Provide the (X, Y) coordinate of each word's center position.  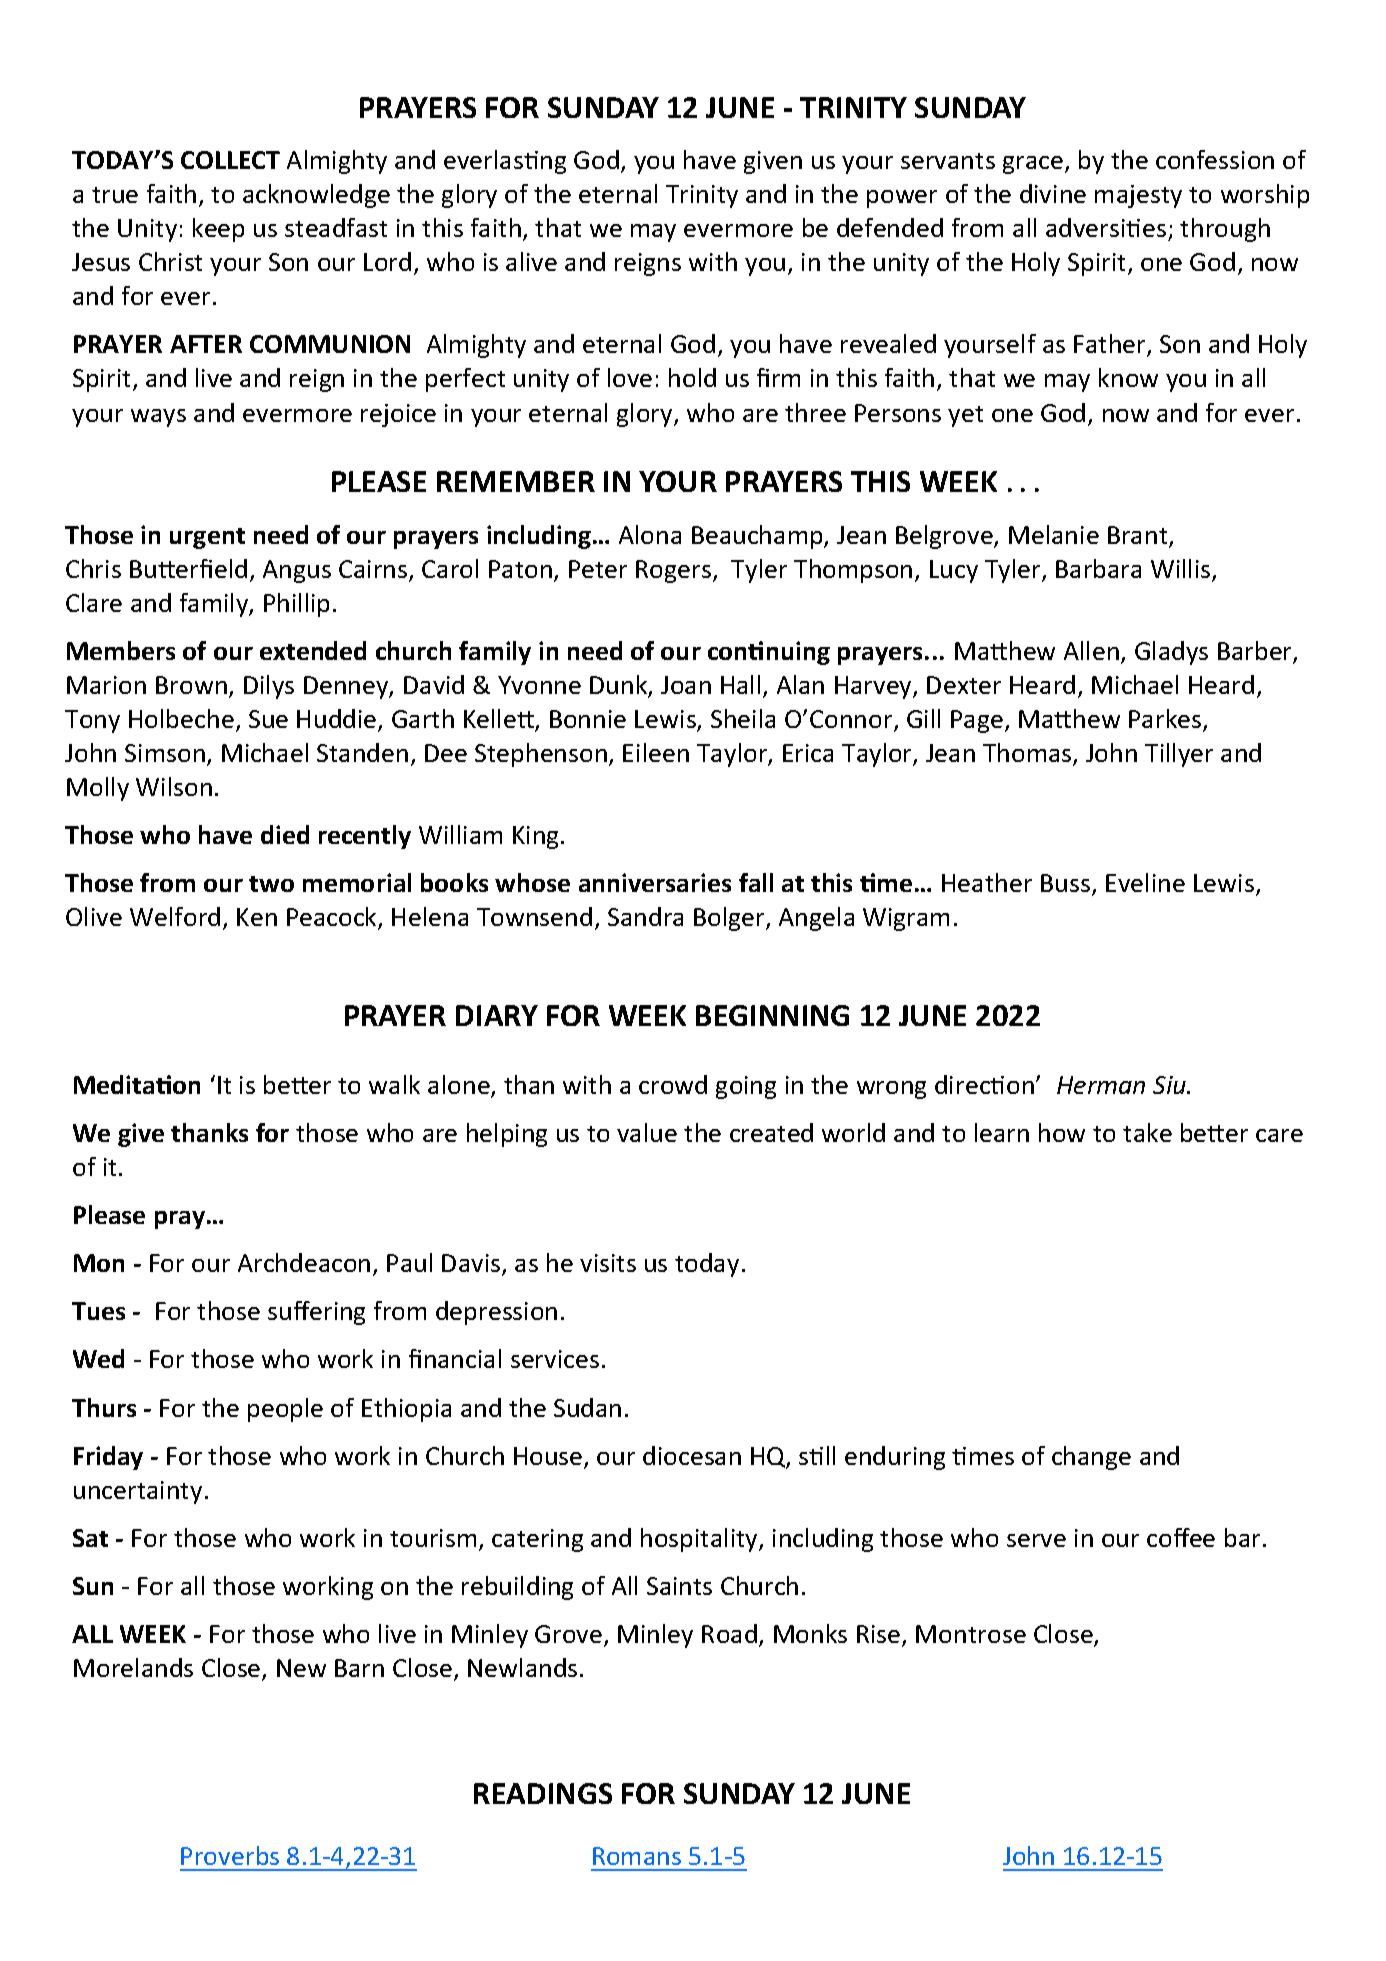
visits (608, 1263)
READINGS (543, 1793)
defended (890, 227)
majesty (1138, 196)
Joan (686, 685)
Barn (359, 1668)
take (1147, 1132)
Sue (268, 719)
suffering (316, 1313)
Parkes (1166, 720)
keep (218, 230)
